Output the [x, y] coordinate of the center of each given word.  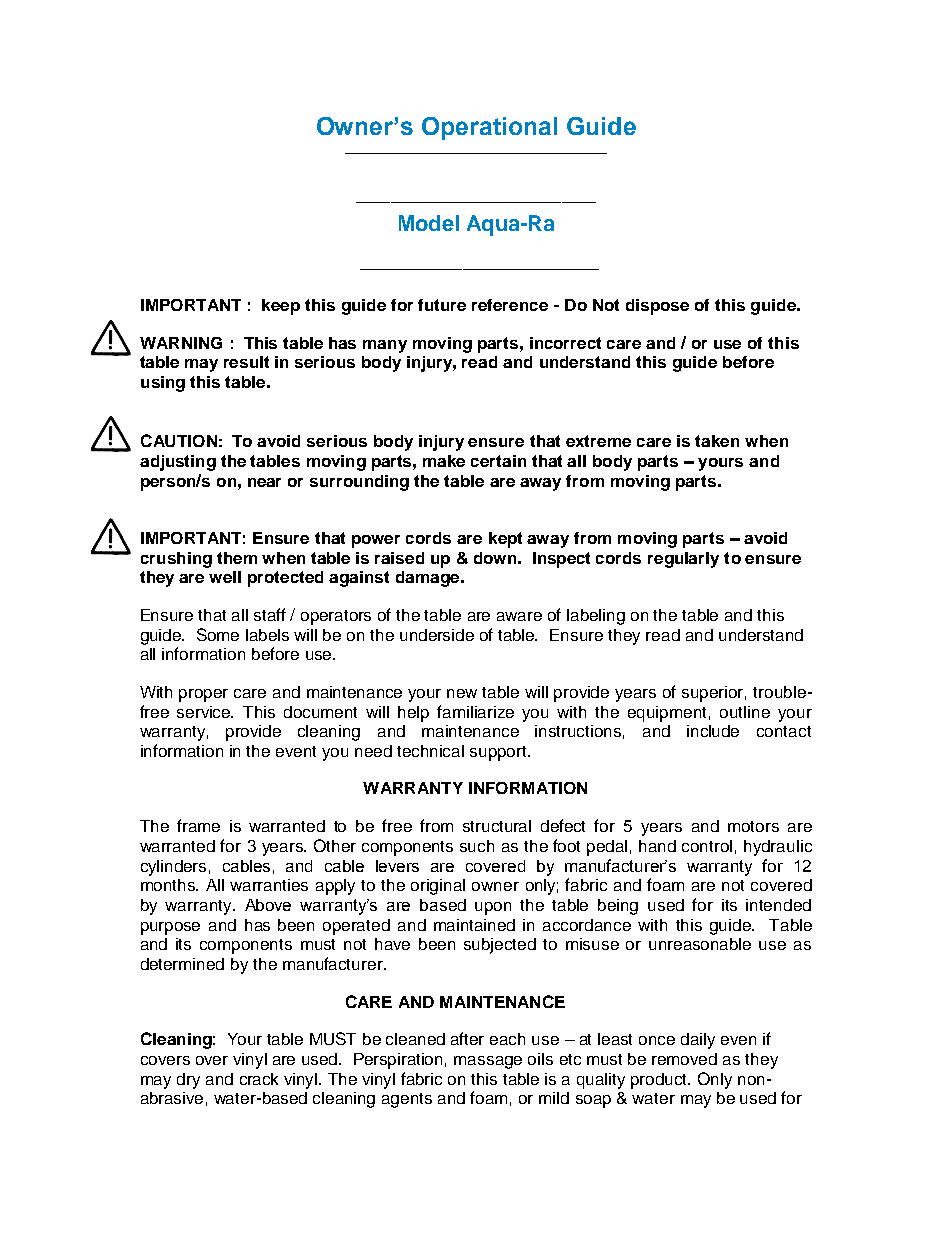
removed [684, 1059]
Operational [489, 128]
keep [281, 307]
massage [488, 1062]
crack [259, 1079]
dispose [657, 307]
